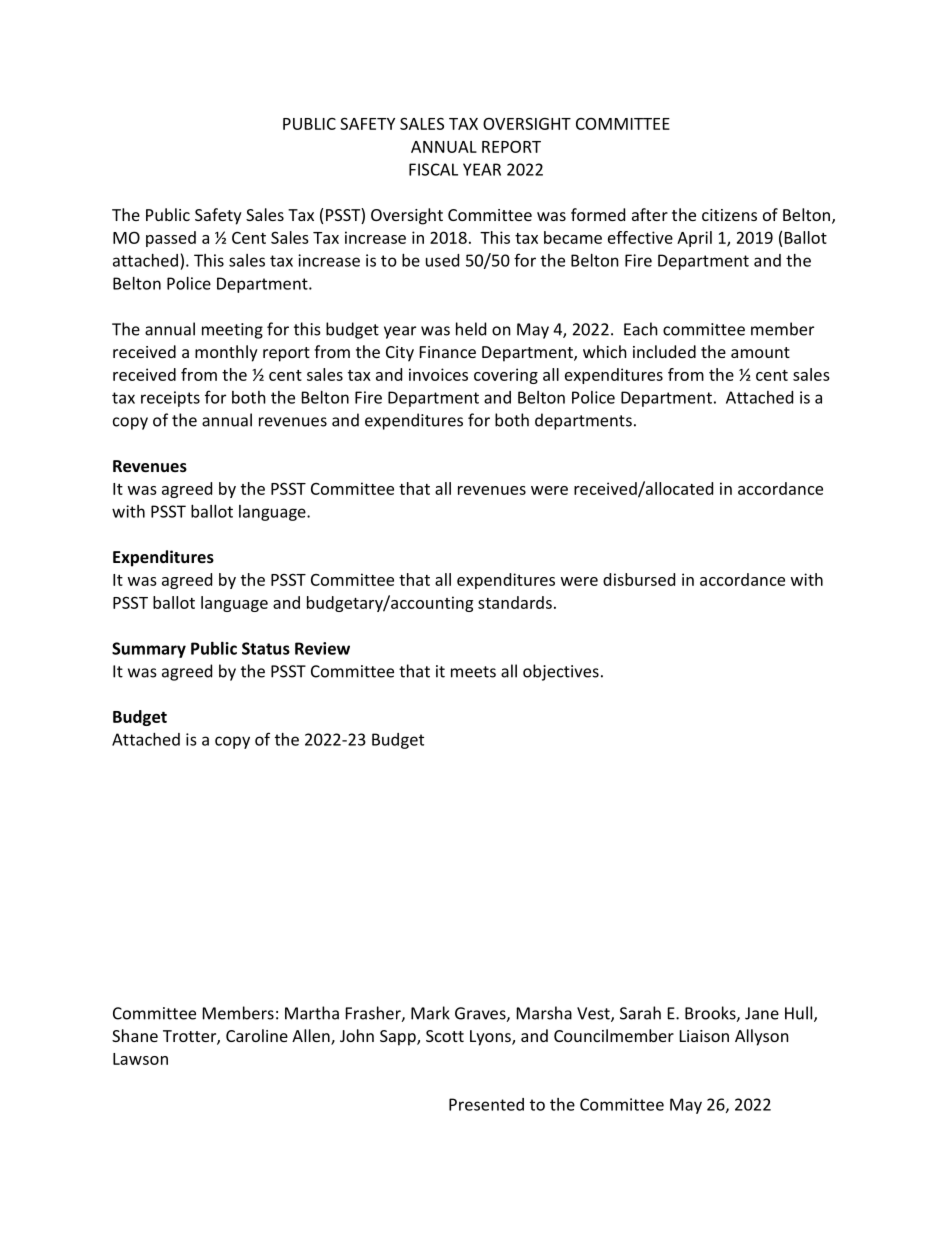 The width and height of the screenshot is (952, 1233). What do you see at coordinates (312, 1013) in the screenshot?
I see `Martha` at bounding box center [312, 1013].
